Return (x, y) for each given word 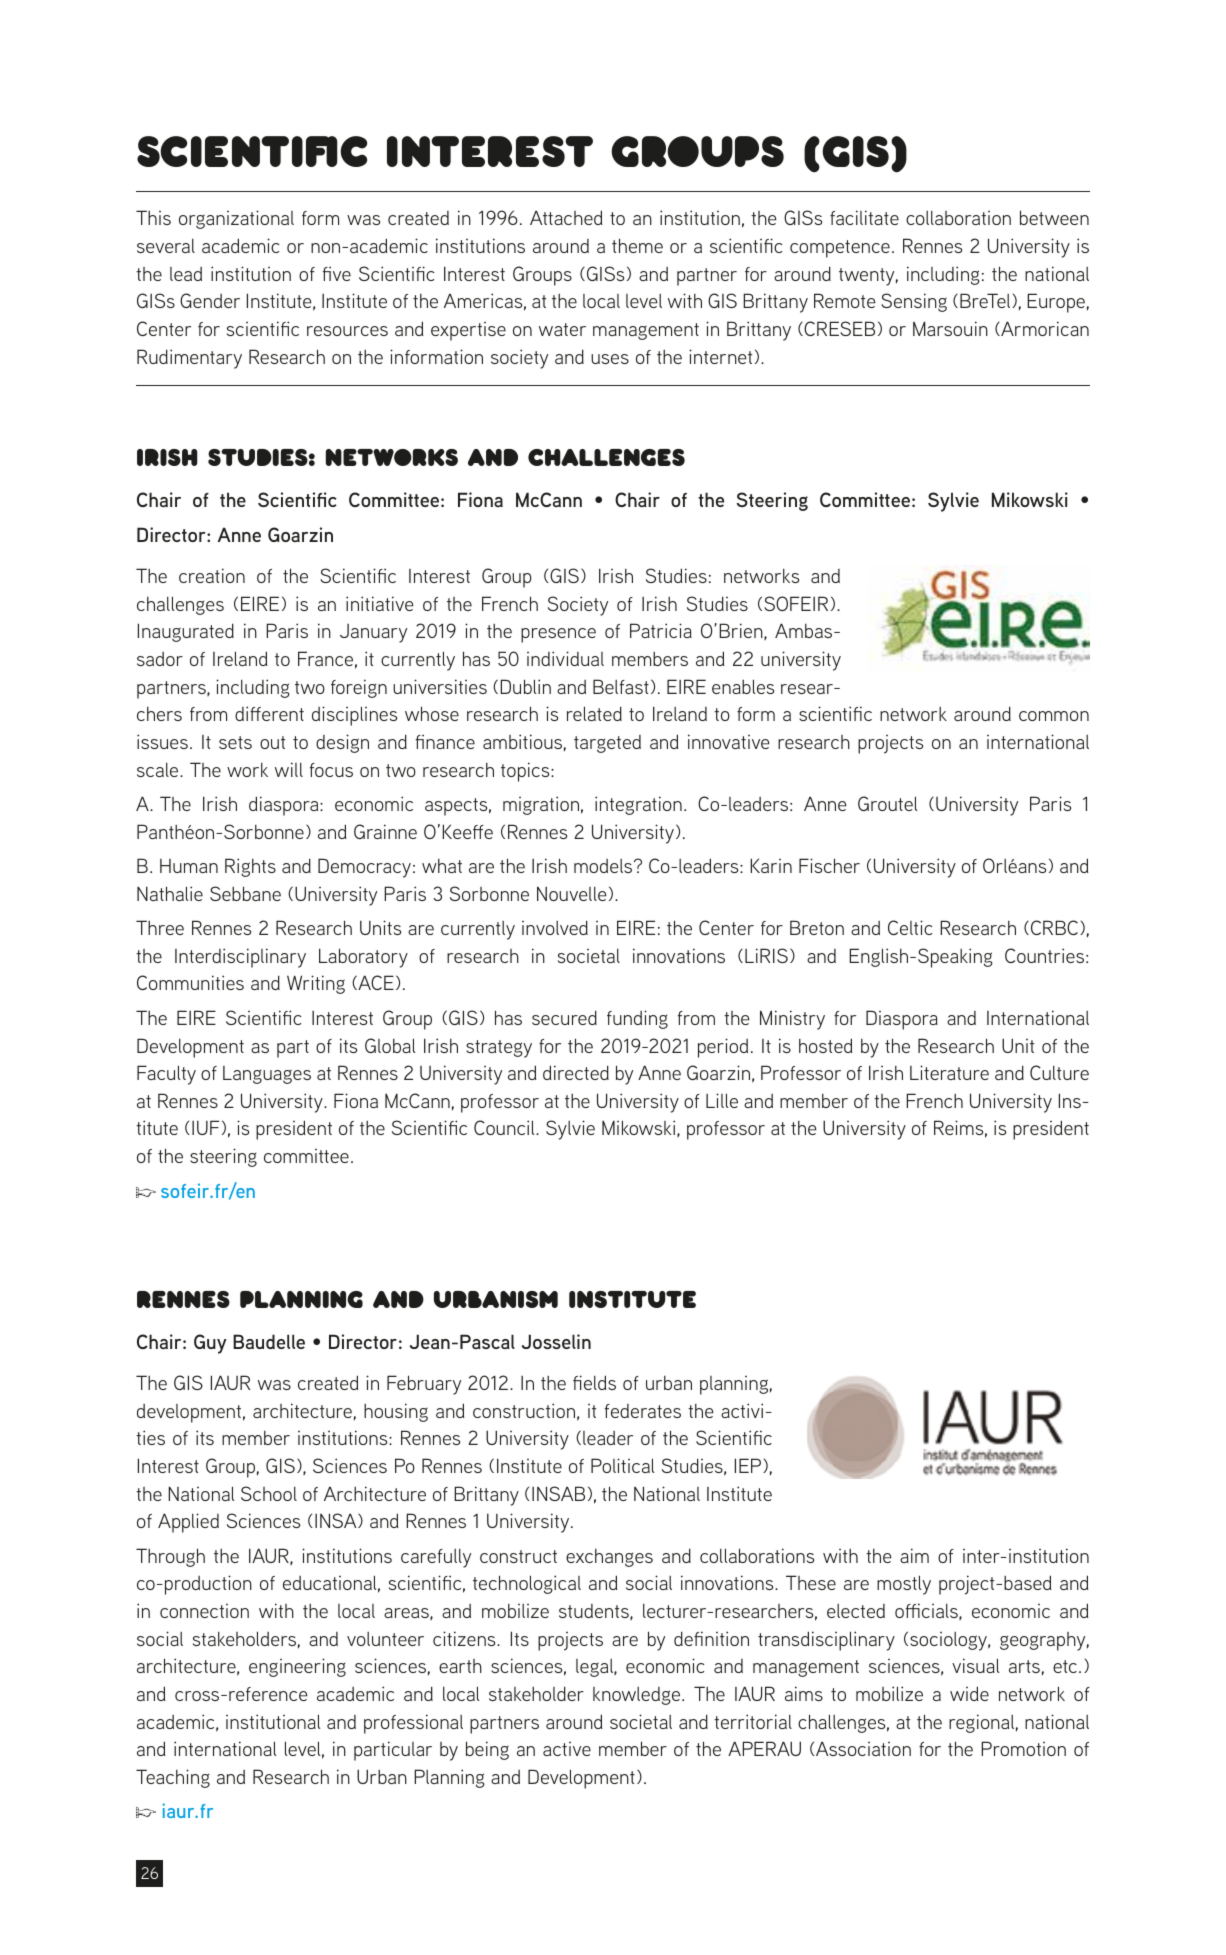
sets (235, 742)
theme (637, 245)
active (567, 1749)
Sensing (914, 302)
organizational (236, 219)
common (1054, 716)
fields (594, 1382)
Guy (210, 1344)
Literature (949, 1072)
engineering (297, 1667)
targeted (607, 744)
